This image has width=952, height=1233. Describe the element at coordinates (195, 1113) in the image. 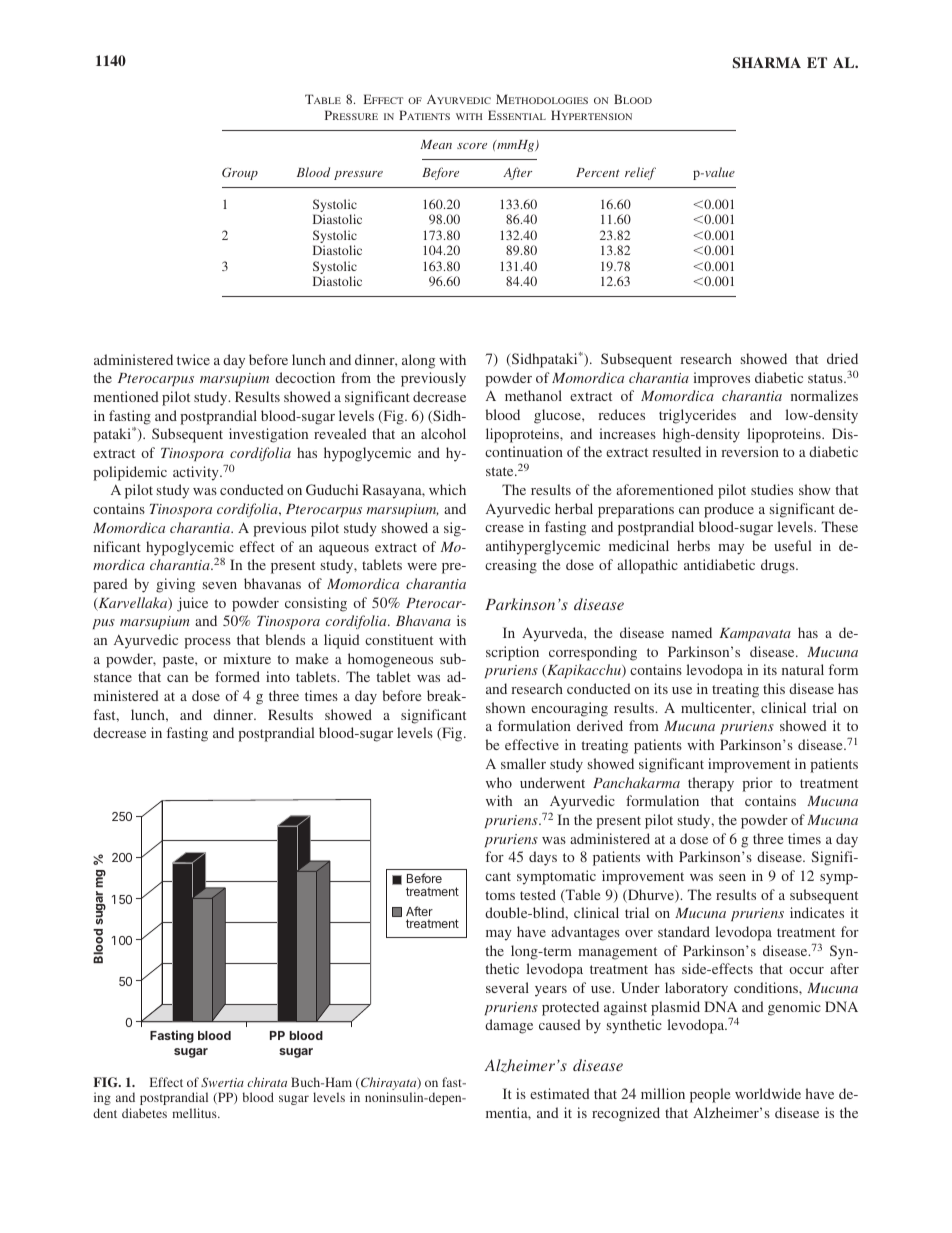

I see `mellitus` at that location.
